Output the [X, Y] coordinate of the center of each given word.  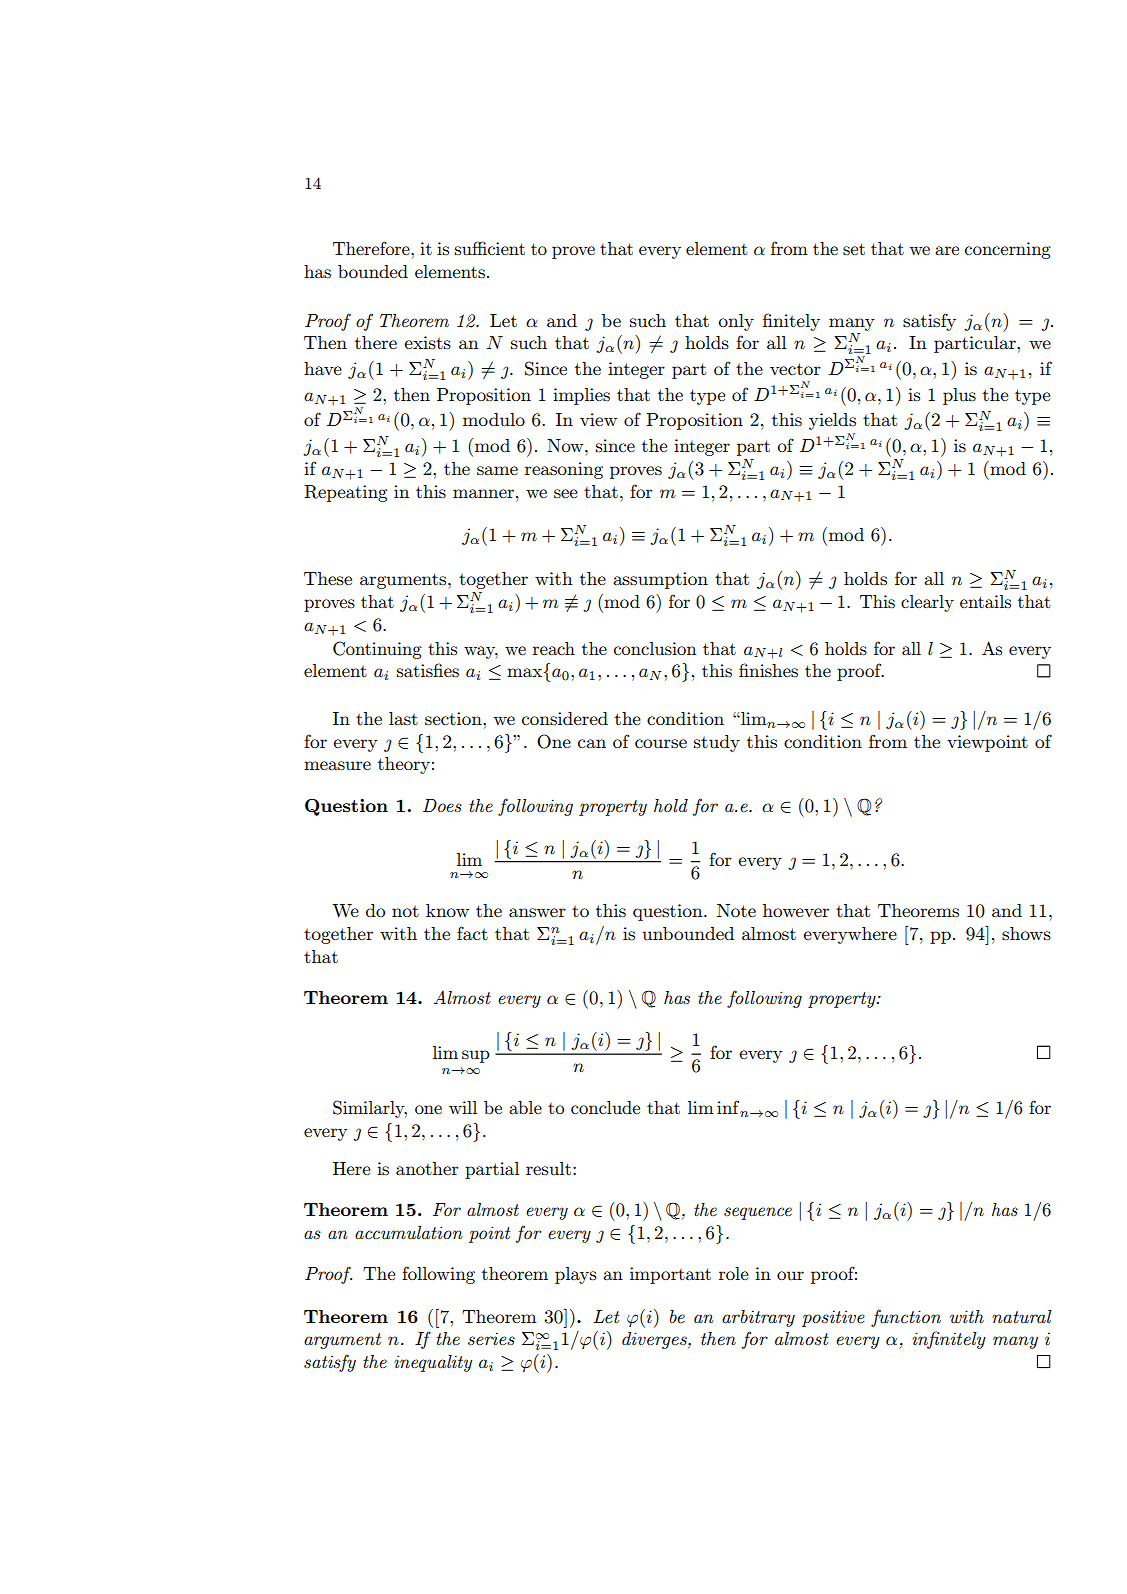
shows [1026, 934]
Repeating [345, 493]
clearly [927, 603]
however [796, 910]
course [661, 744]
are [947, 250]
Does [442, 805]
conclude [605, 1108]
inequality [433, 1363]
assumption [660, 580]
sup [476, 1056]
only [736, 322]
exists [427, 343]
